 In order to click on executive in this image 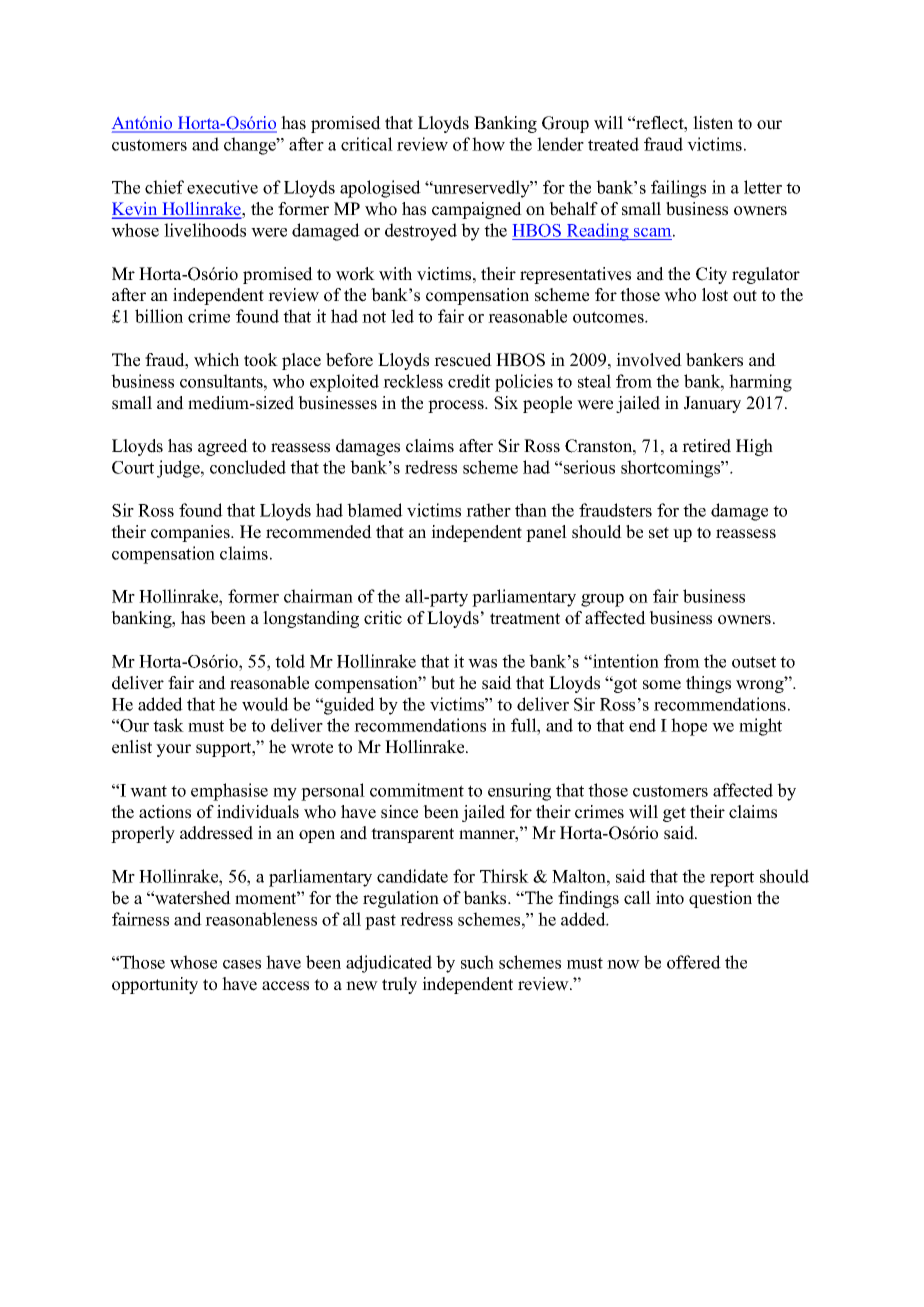, I will do `click(222, 187)`.
